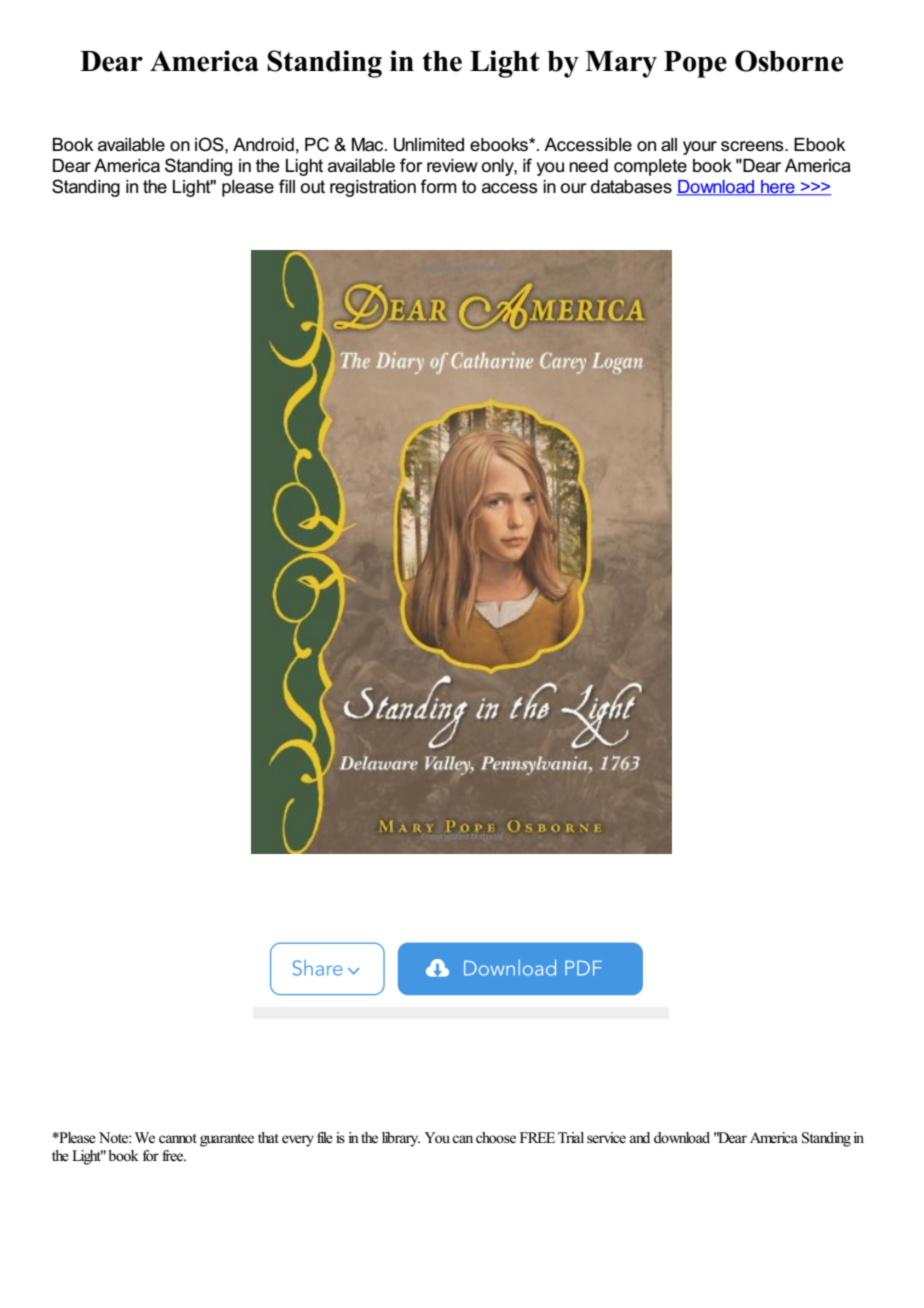  I want to click on here, so click(778, 188).
